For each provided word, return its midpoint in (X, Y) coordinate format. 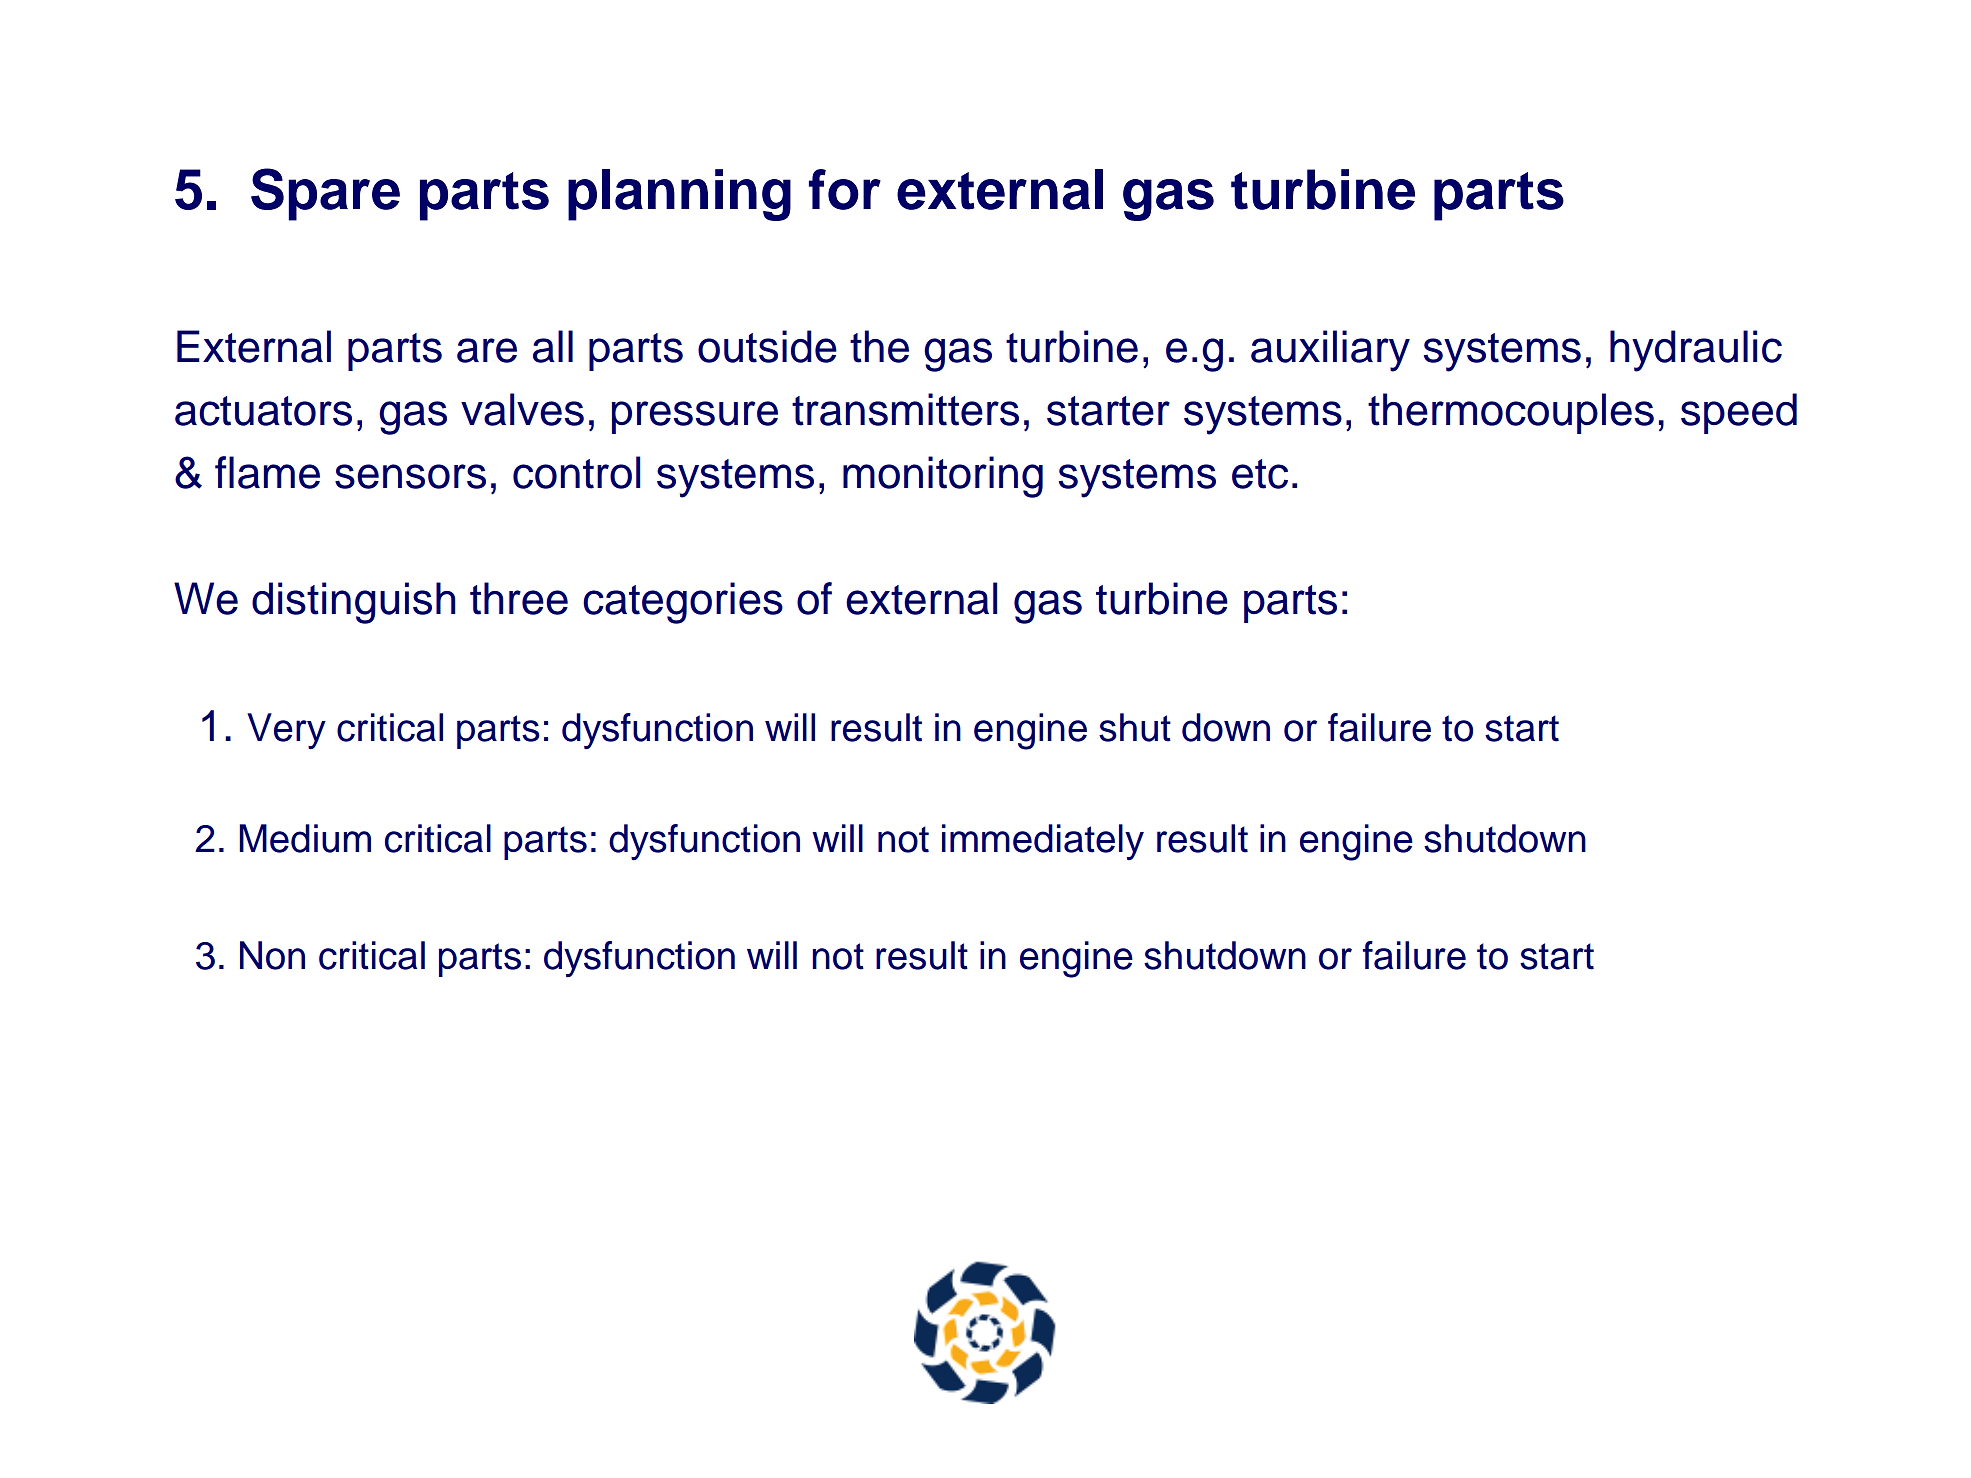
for (845, 189)
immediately (1043, 842)
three (519, 598)
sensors (410, 476)
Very (286, 731)
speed (1739, 413)
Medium (305, 838)
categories (683, 603)
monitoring (943, 477)
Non (272, 955)
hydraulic (1696, 351)
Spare (325, 194)
